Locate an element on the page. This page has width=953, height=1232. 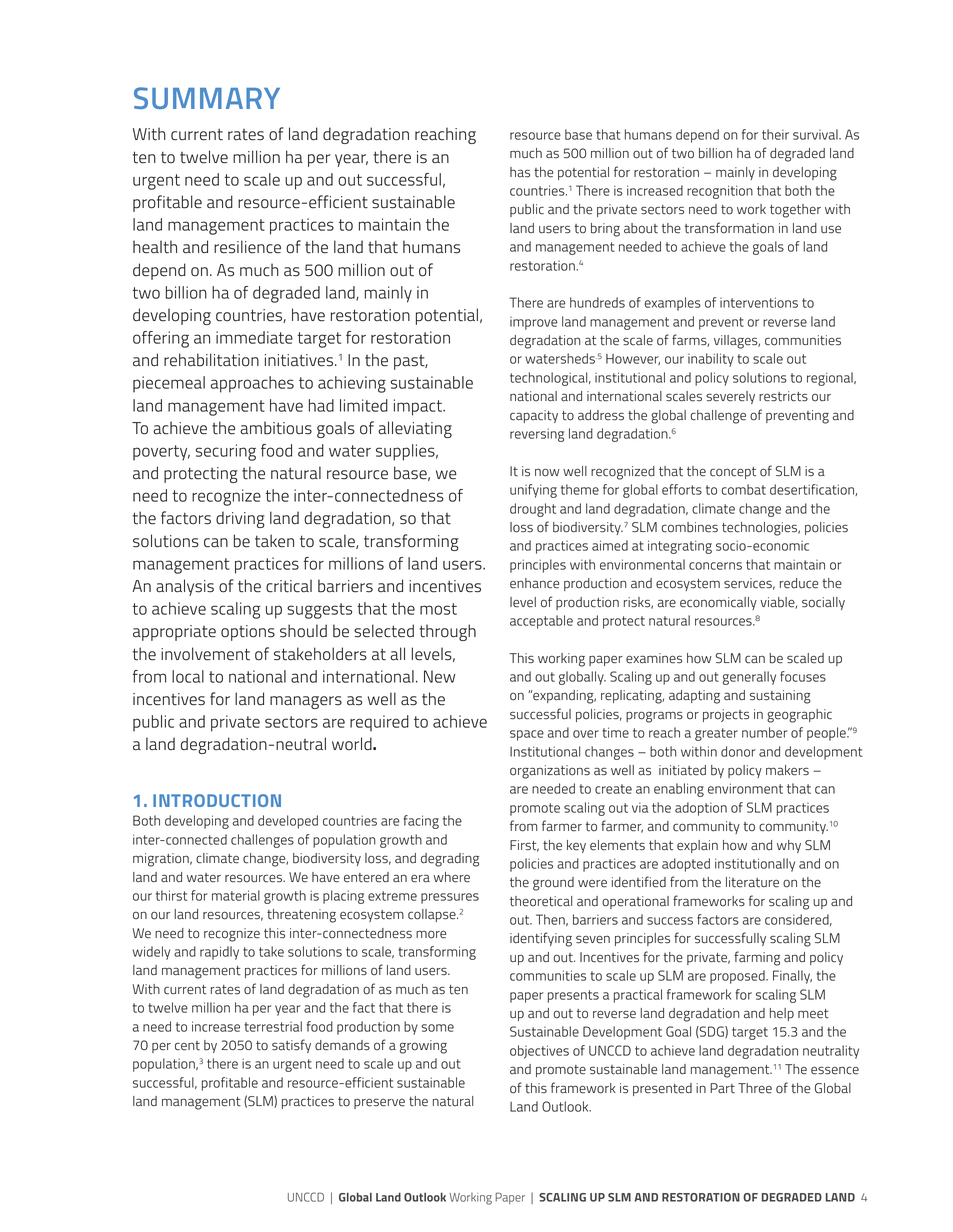
inability is located at coordinates (711, 360).
